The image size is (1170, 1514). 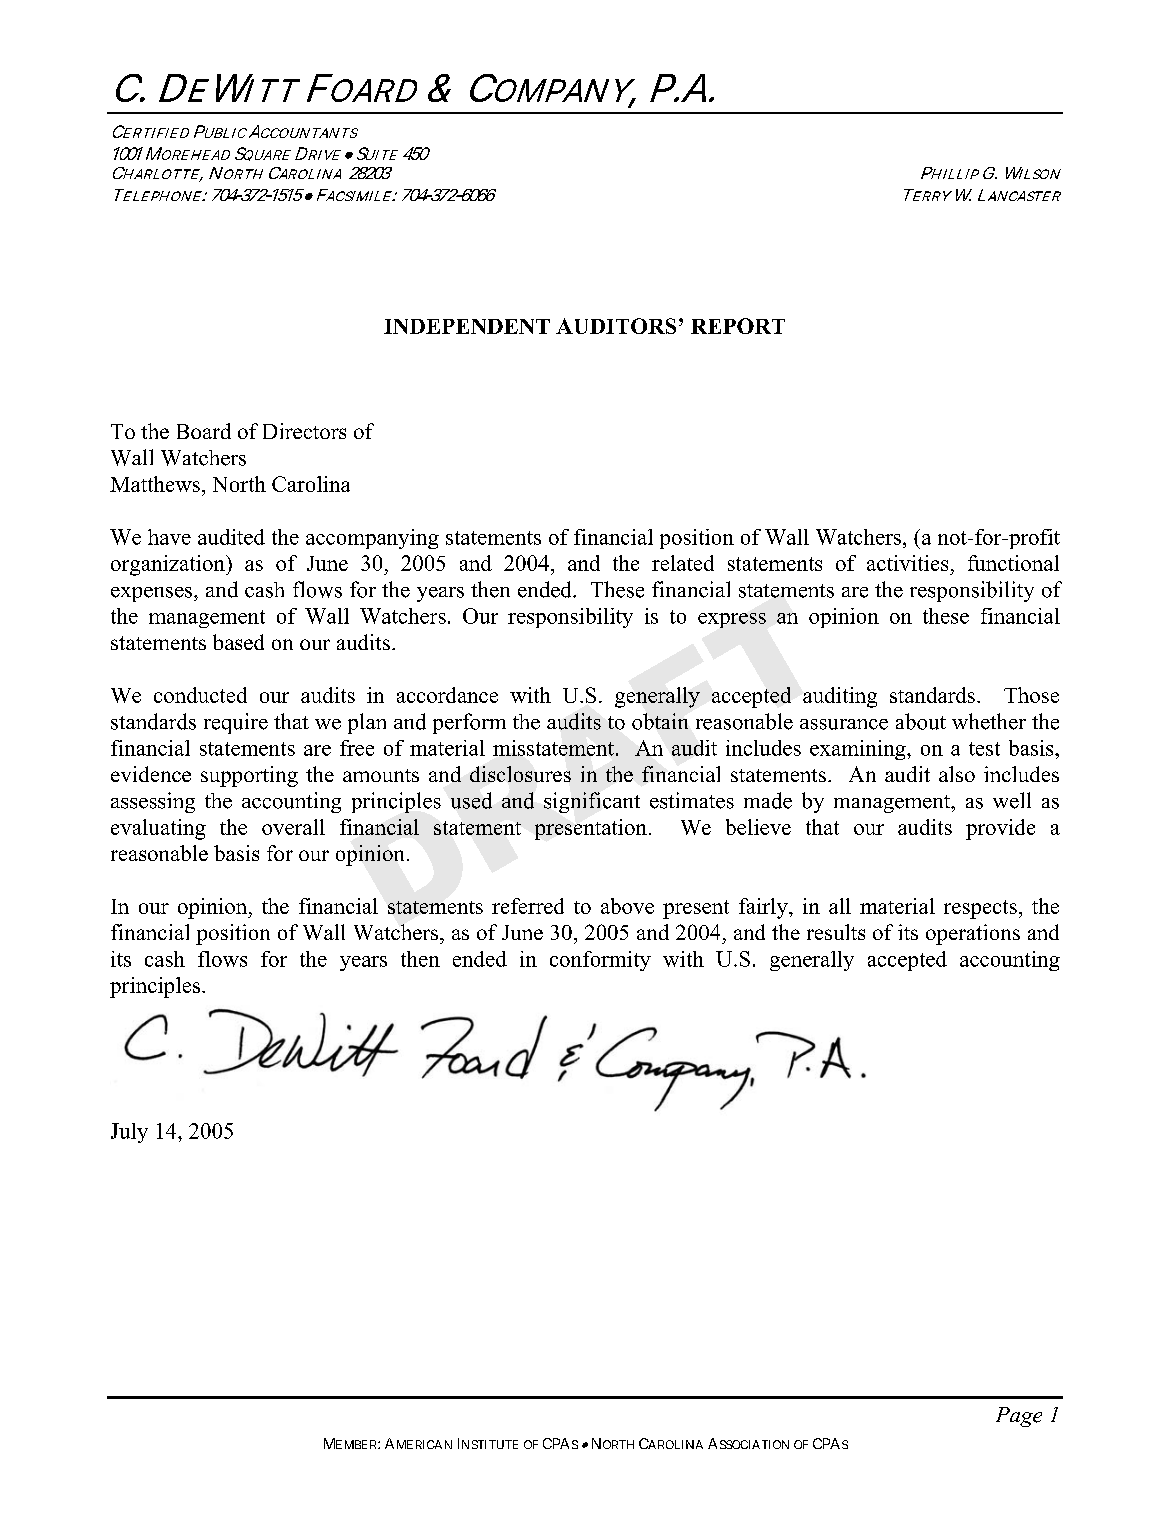 What do you see at coordinates (738, 326) in the screenshot?
I see `REPORT` at bounding box center [738, 326].
